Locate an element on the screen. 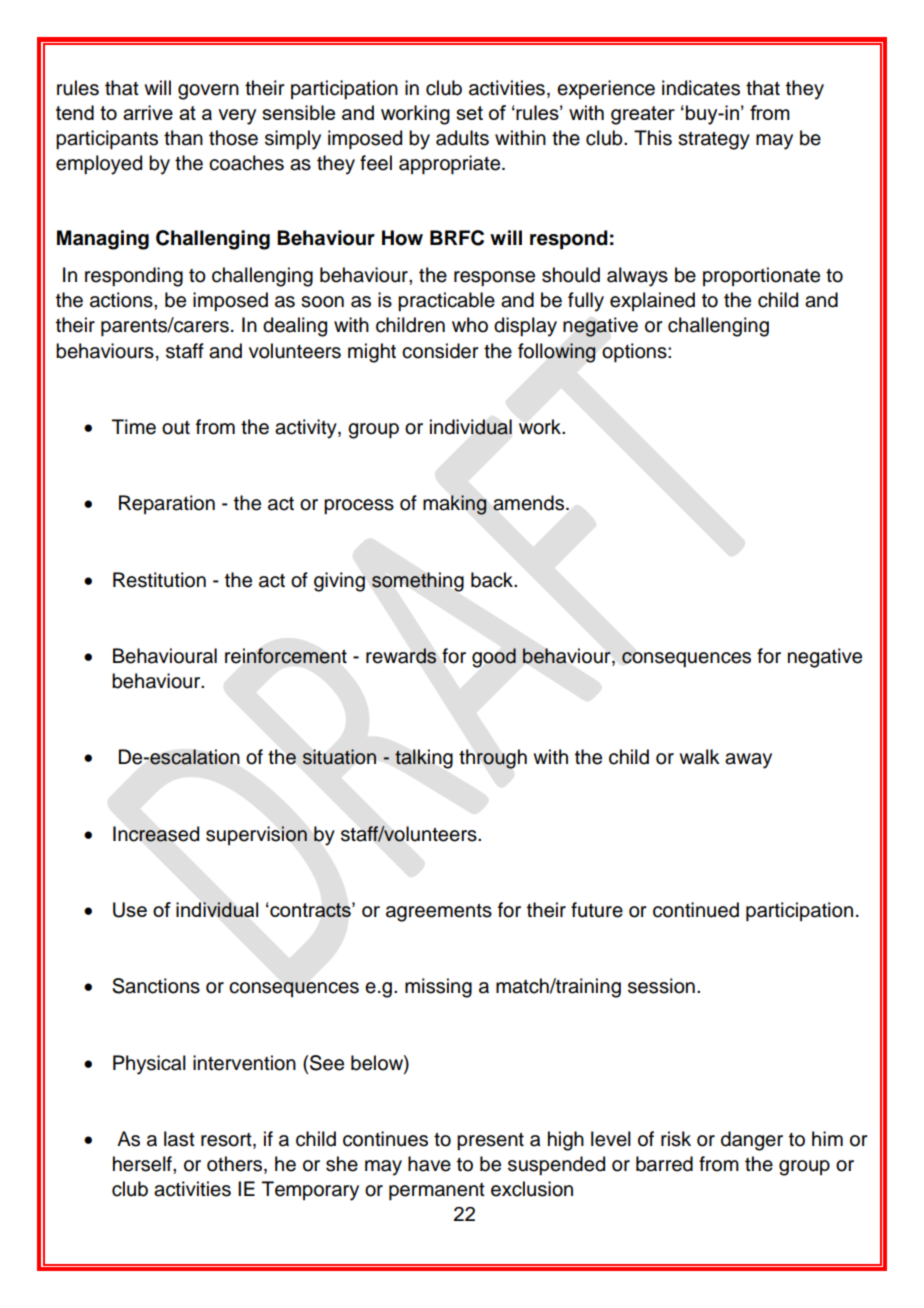 The height and width of the screenshot is (1308, 924). arrive is located at coordinates (148, 112).
